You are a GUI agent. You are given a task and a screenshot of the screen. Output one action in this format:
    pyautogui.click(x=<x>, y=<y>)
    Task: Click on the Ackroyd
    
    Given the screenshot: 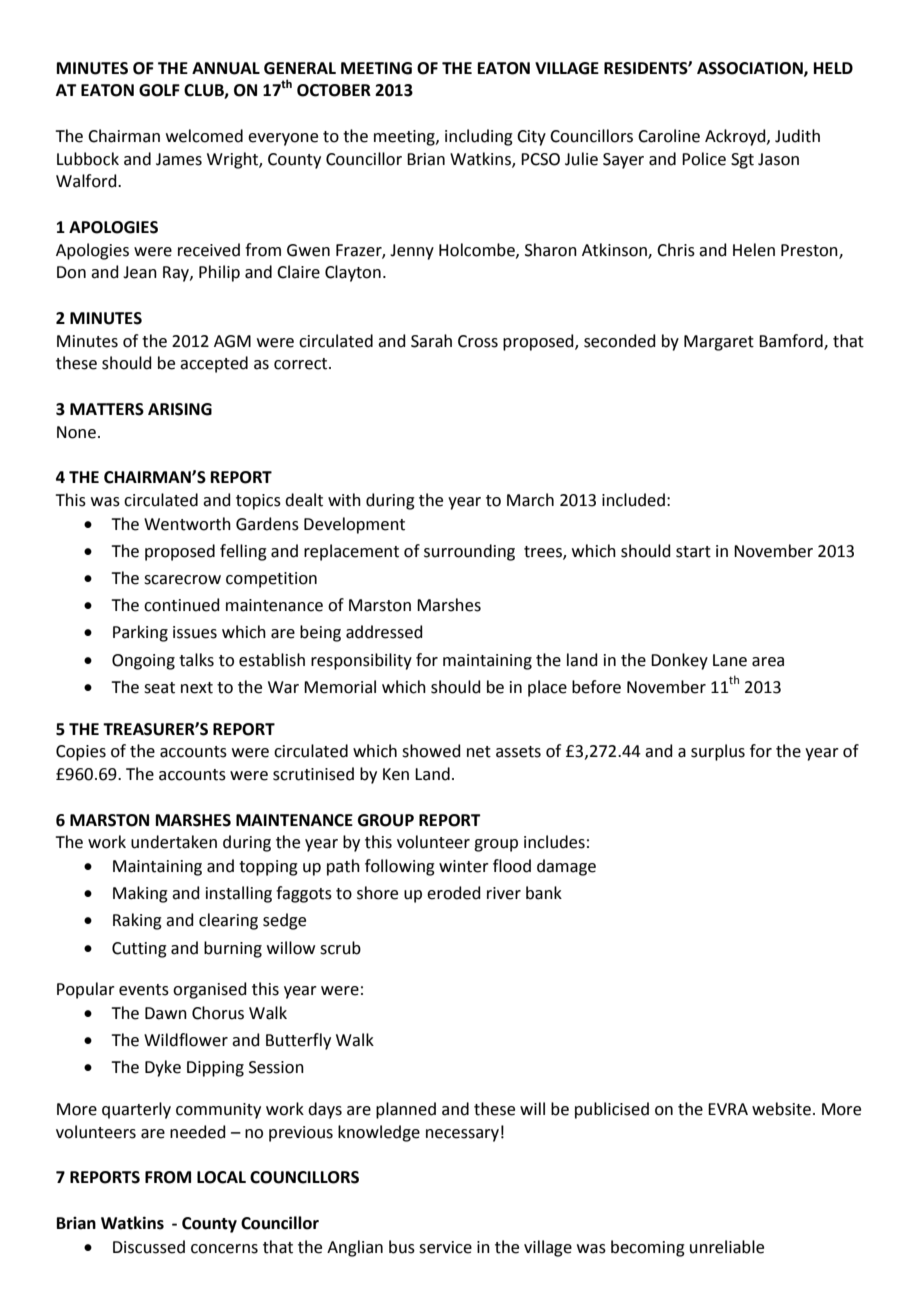 What is the action you would take?
    pyautogui.click(x=736, y=137)
